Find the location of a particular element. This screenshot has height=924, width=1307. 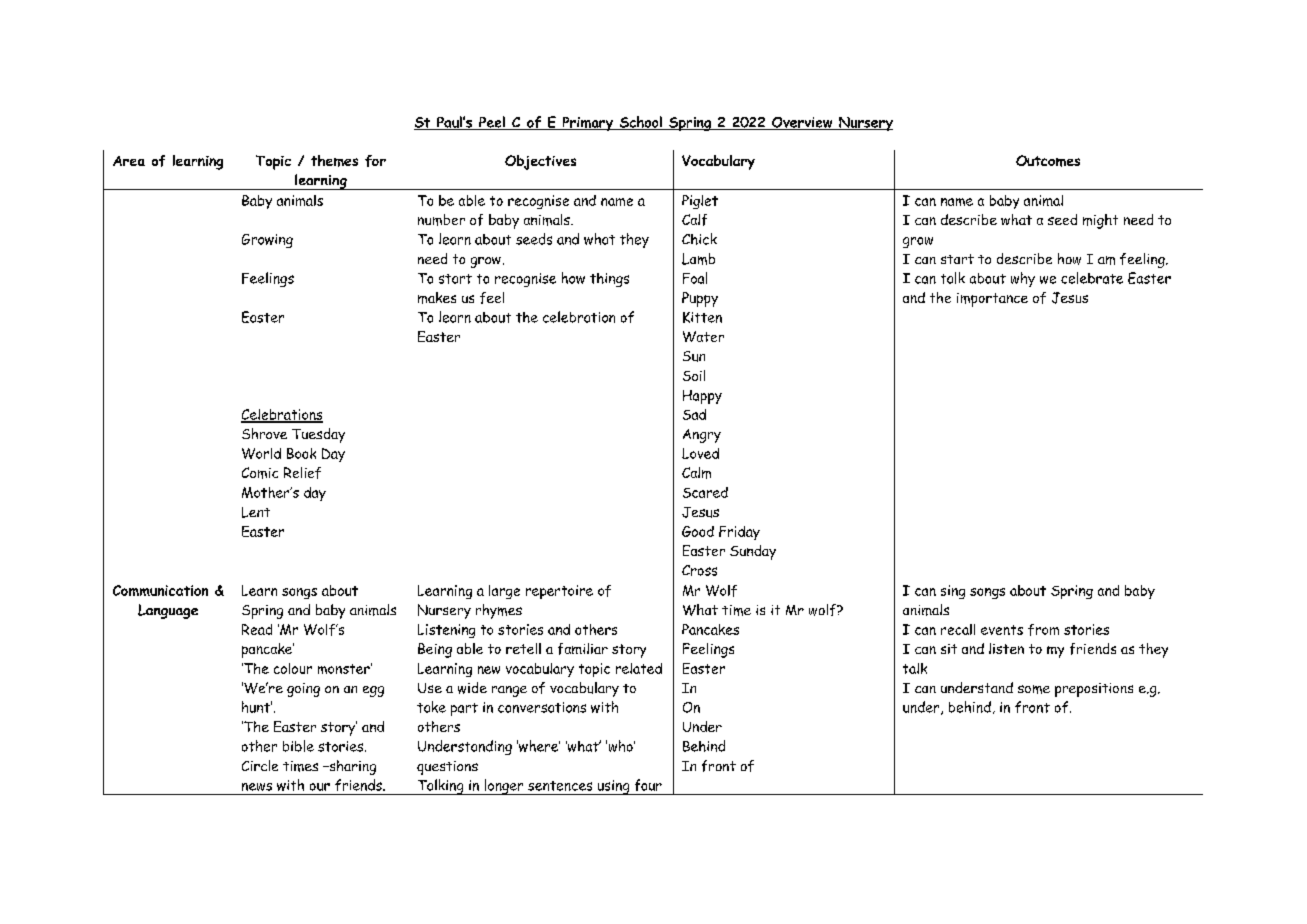

Outcomes is located at coordinates (1048, 161).
